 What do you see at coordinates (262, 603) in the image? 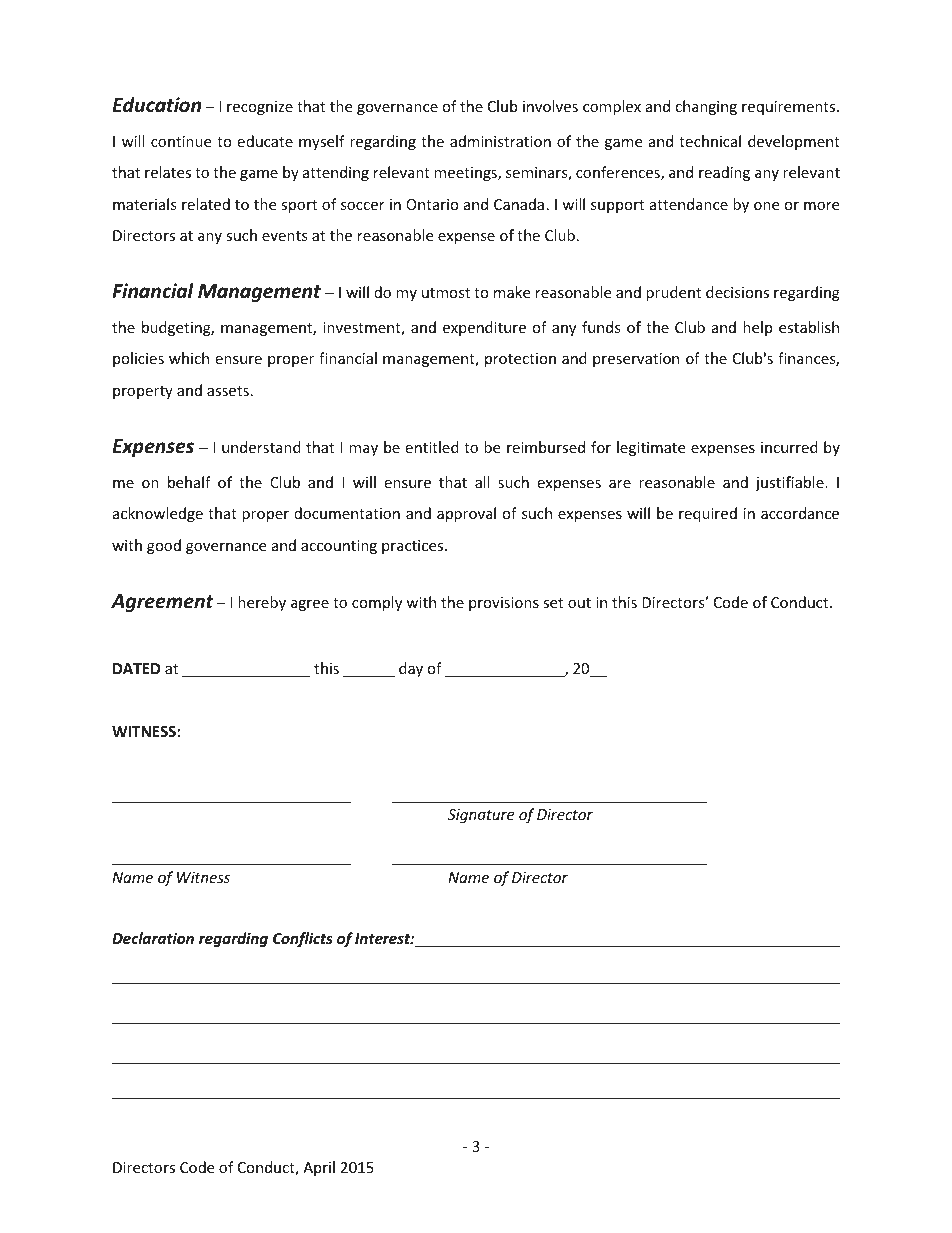
I see `hereby` at bounding box center [262, 603].
